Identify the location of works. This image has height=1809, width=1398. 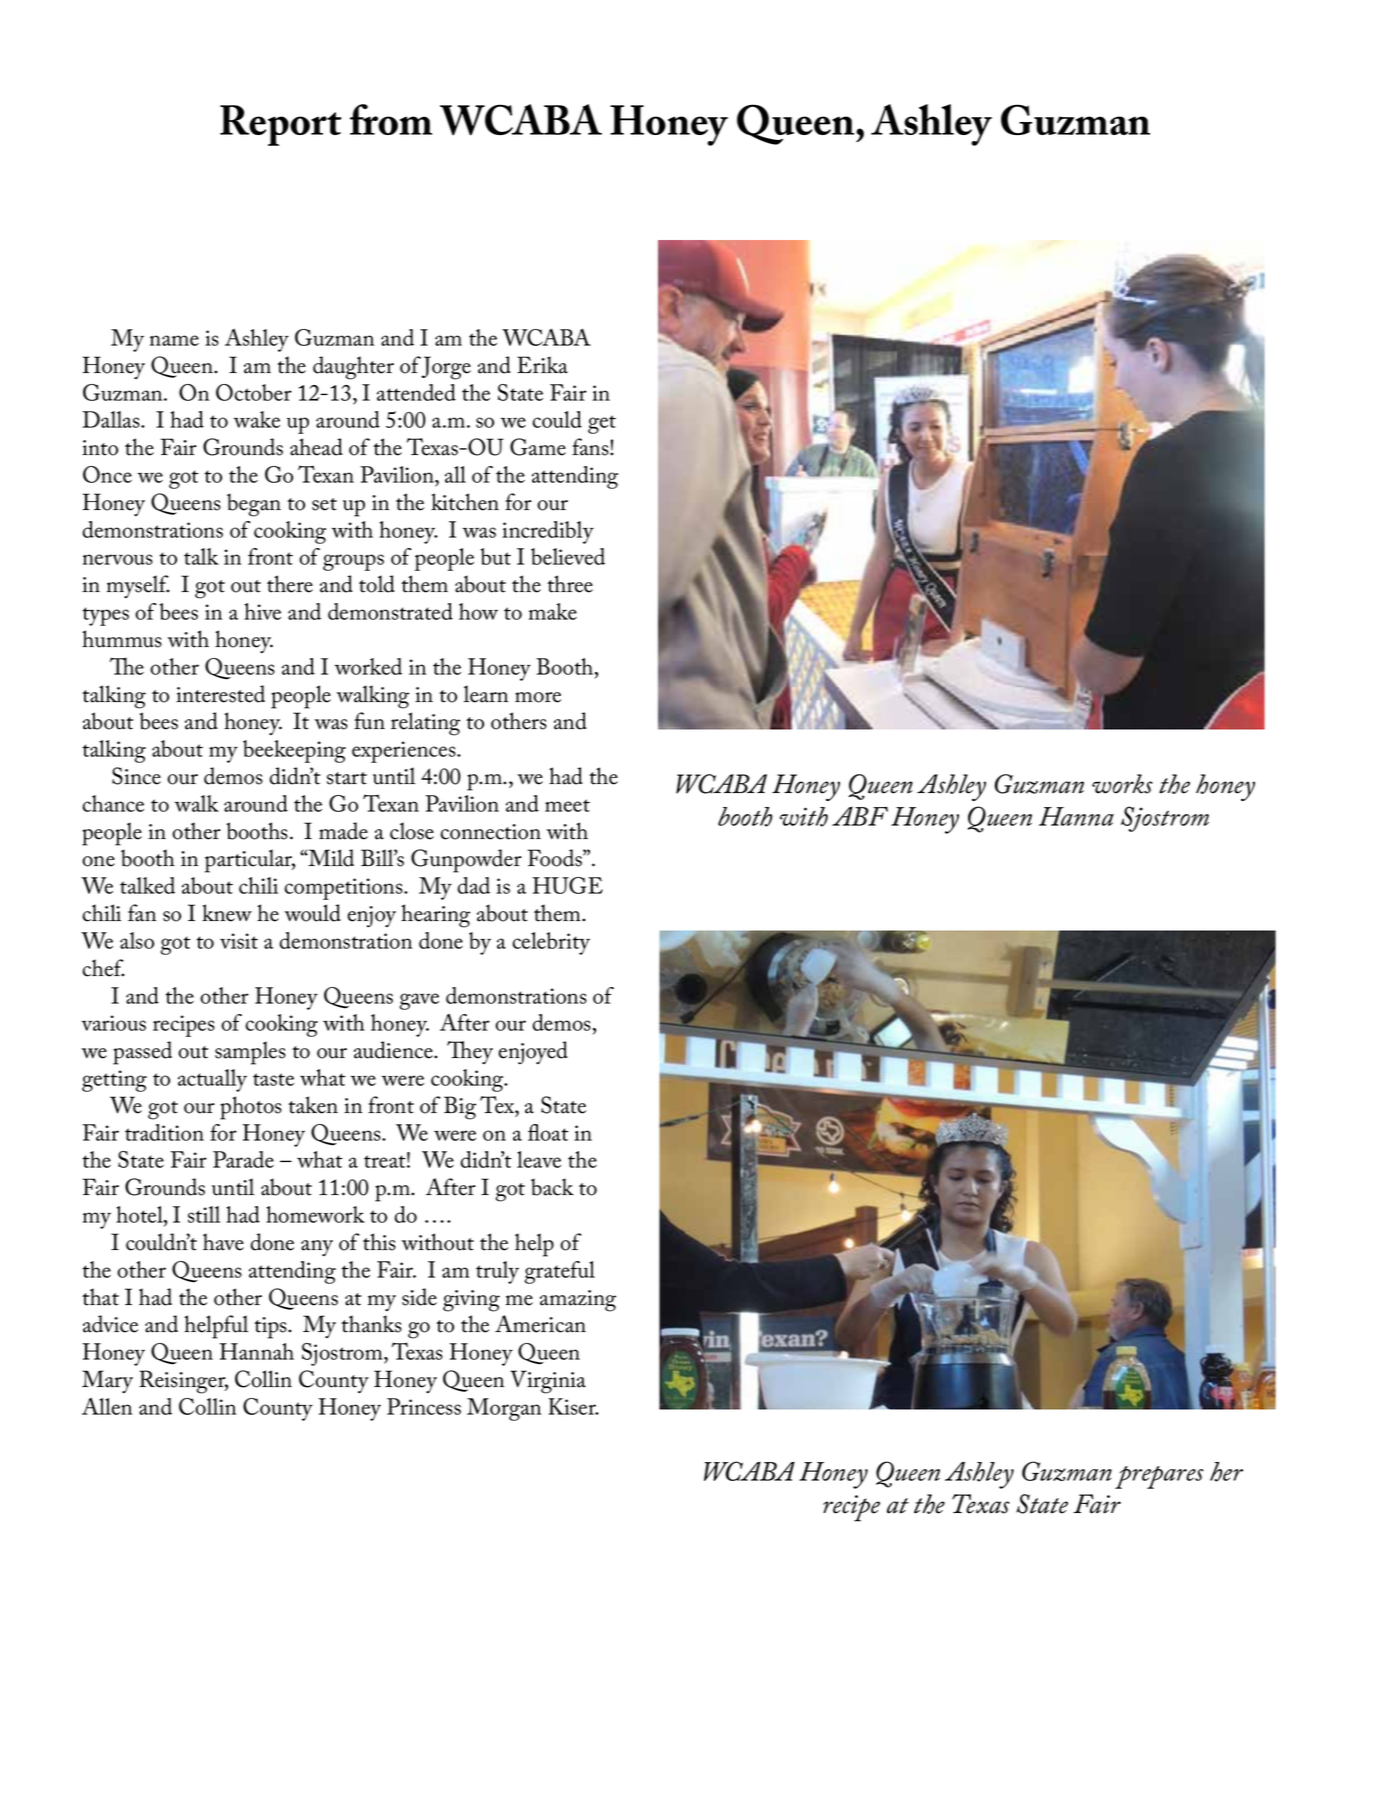
(1122, 784).
